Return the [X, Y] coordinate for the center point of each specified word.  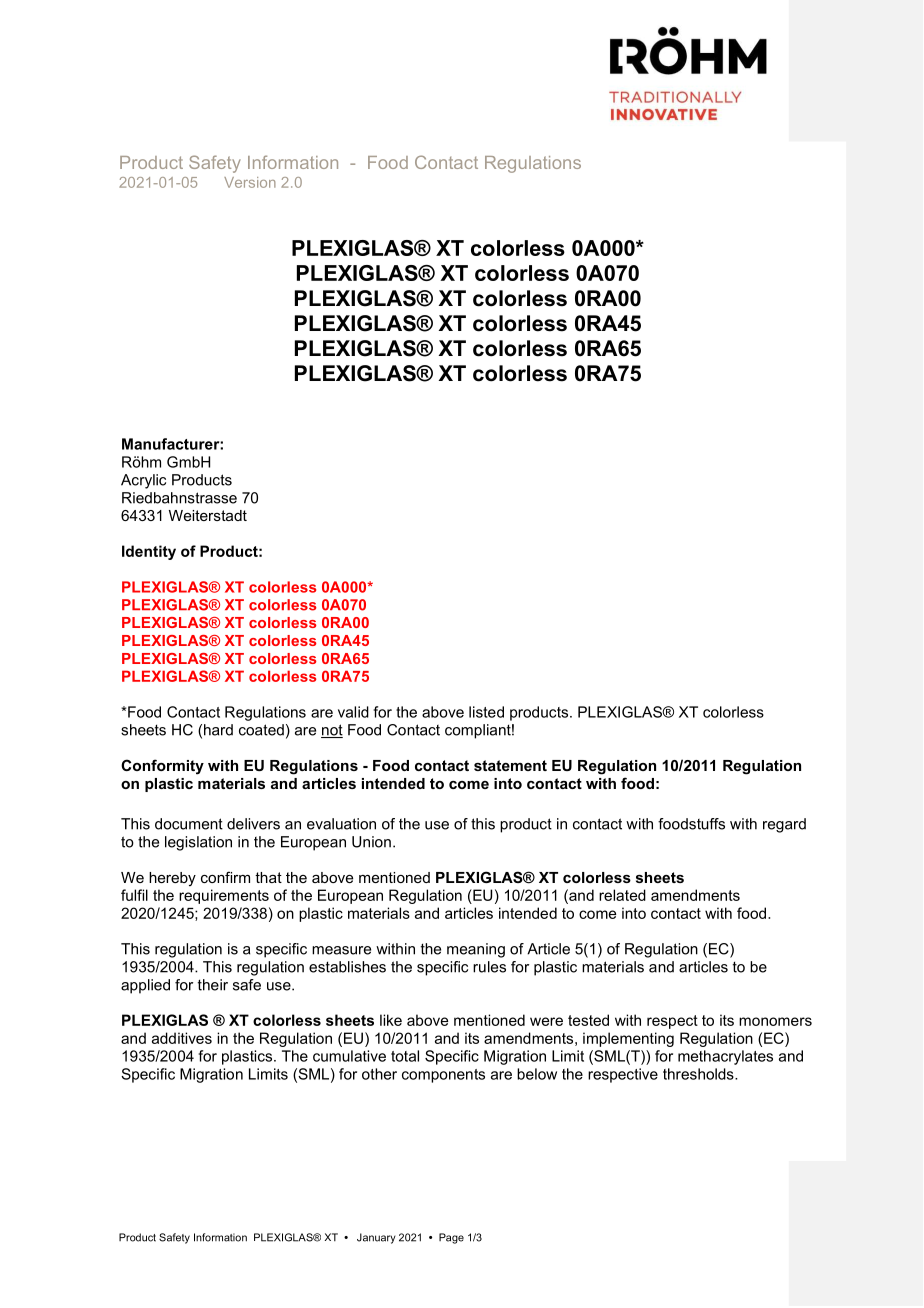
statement [510, 765]
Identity [149, 552]
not [332, 731]
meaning [476, 950]
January [376, 1238]
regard [784, 825]
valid [353, 712]
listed [486, 712]
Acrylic [143, 481]
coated [261, 730]
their [213, 985]
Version [250, 182]
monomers [775, 1021]
